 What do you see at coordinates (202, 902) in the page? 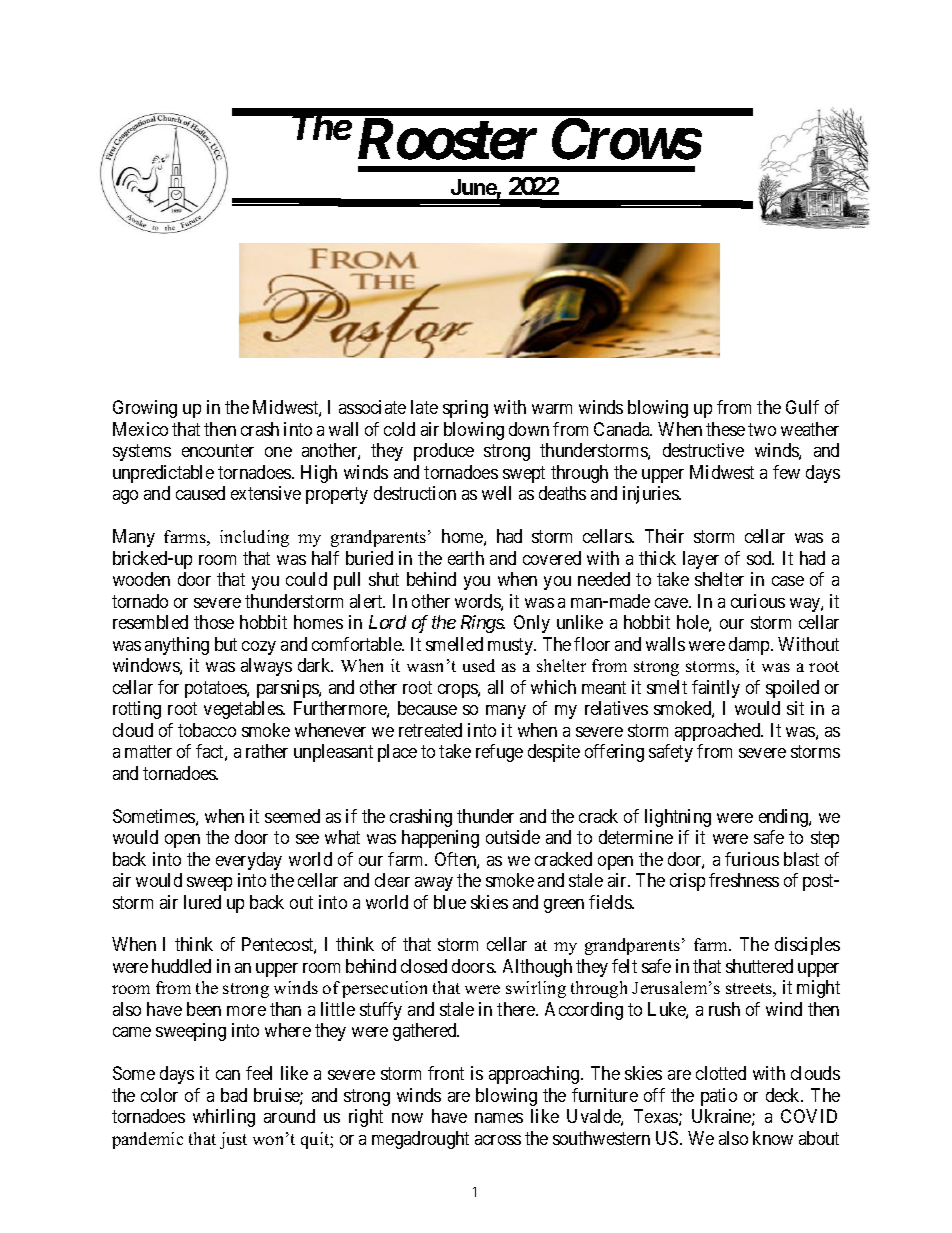
I see `lured` at bounding box center [202, 902].
